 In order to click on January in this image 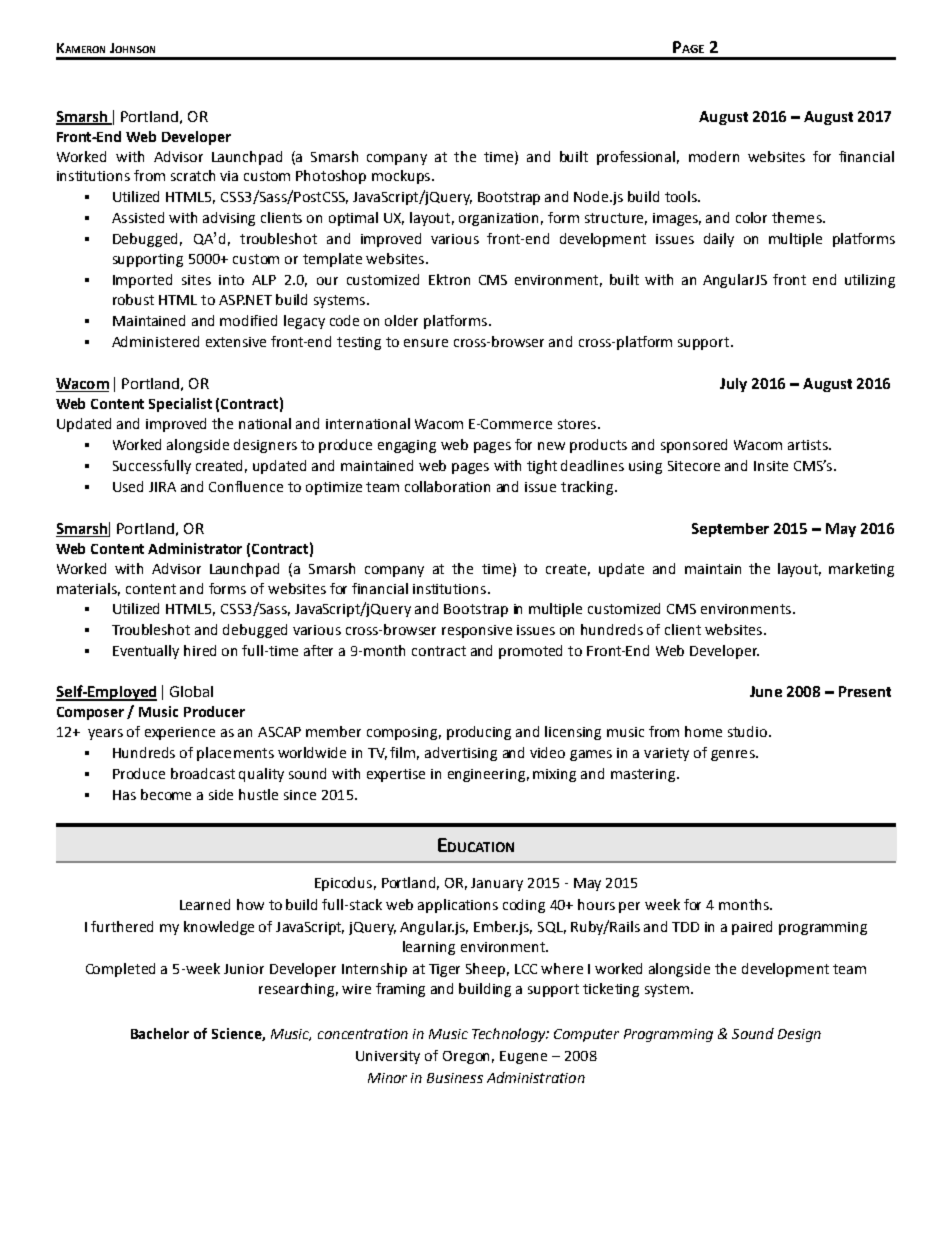, I will do `click(497, 884)`.
